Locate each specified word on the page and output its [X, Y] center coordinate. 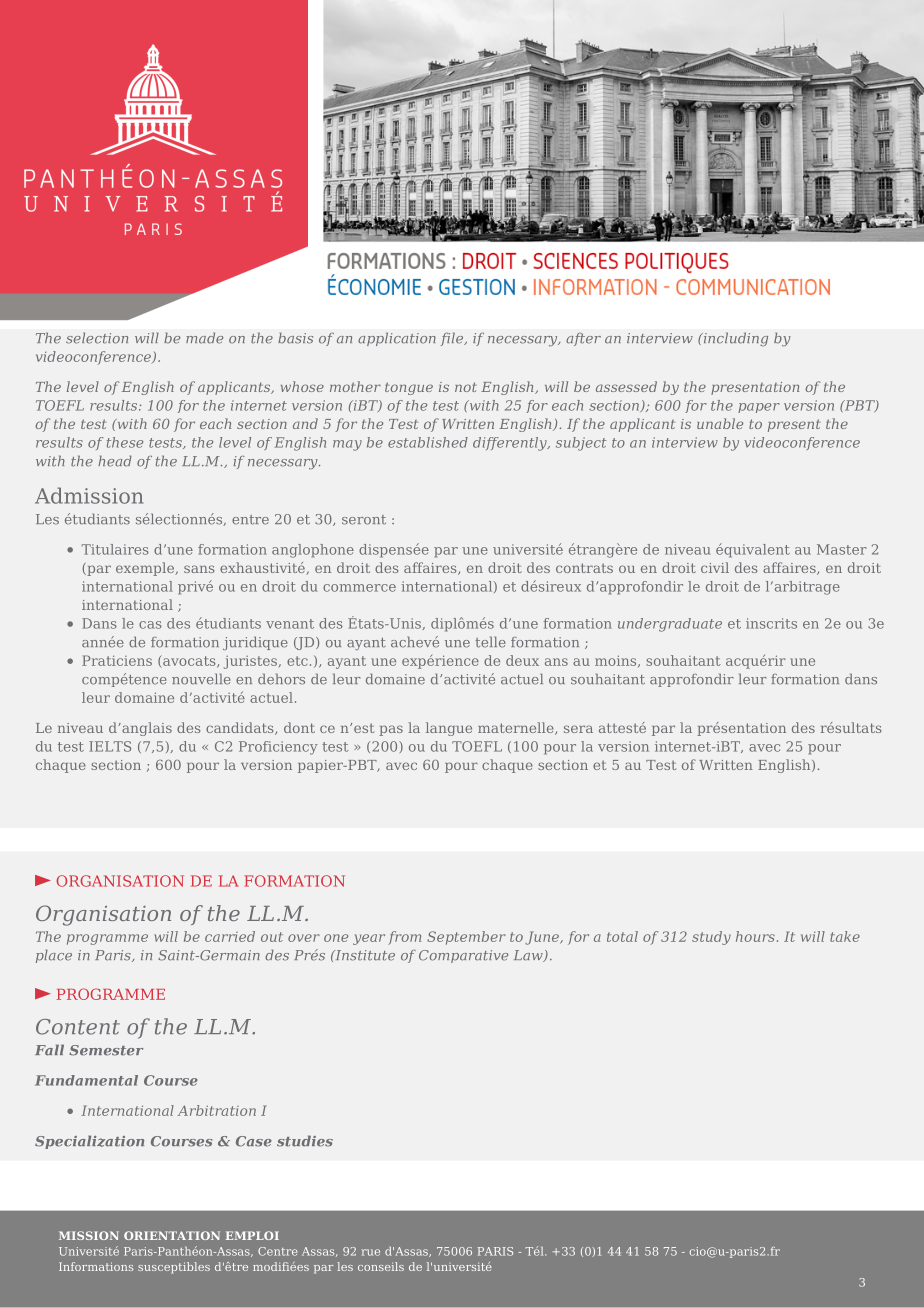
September [466, 938]
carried [230, 936]
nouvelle [201, 679]
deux [522, 660]
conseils [381, 1266]
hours [755, 936]
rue [371, 1252]
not [466, 387]
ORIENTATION [172, 1235]
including [734, 339]
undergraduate [670, 625]
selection [97, 338]
